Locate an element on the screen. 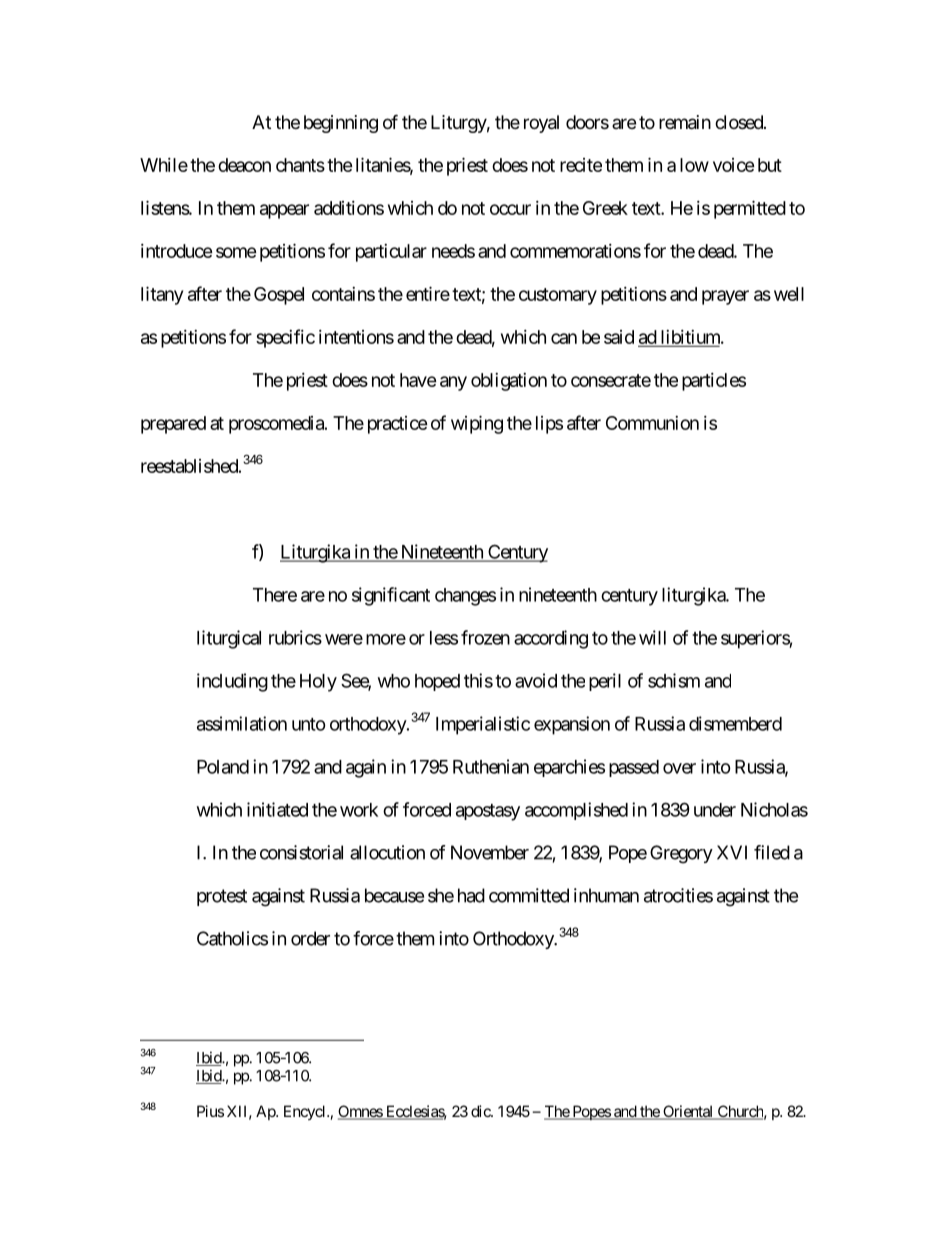 The image size is (952, 1233). low is located at coordinates (694, 165).
